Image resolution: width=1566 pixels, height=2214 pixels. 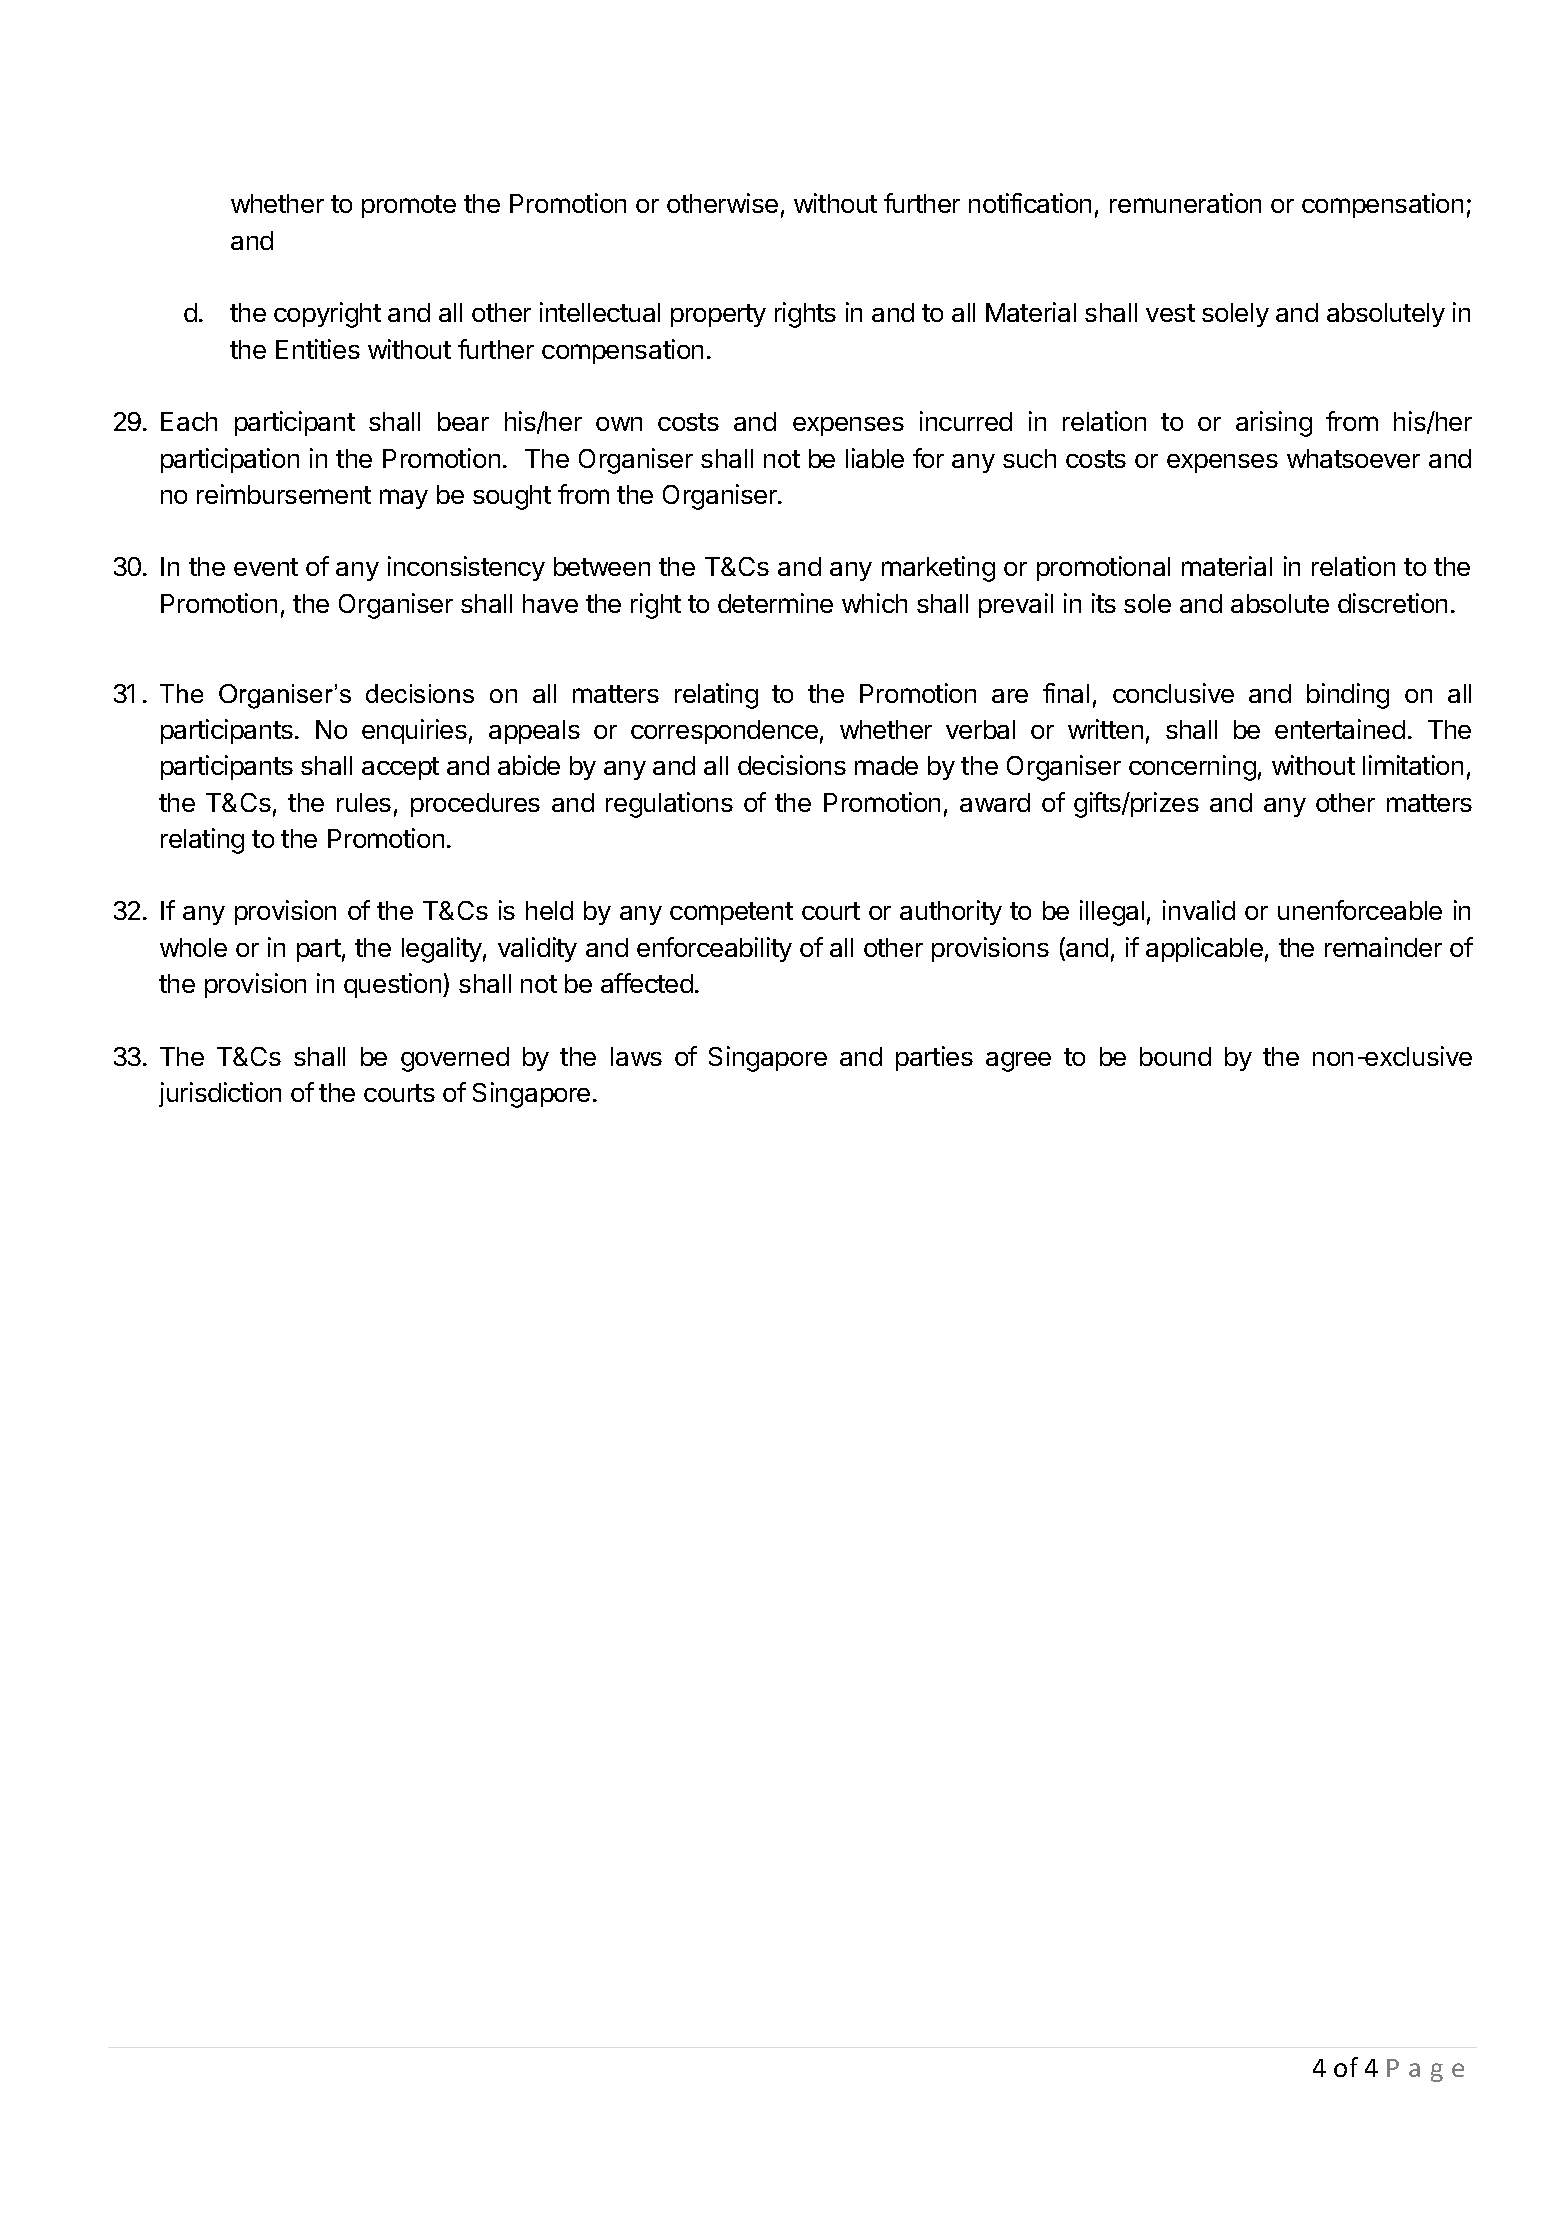 I want to click on promote, so click(x=409, y=206).
